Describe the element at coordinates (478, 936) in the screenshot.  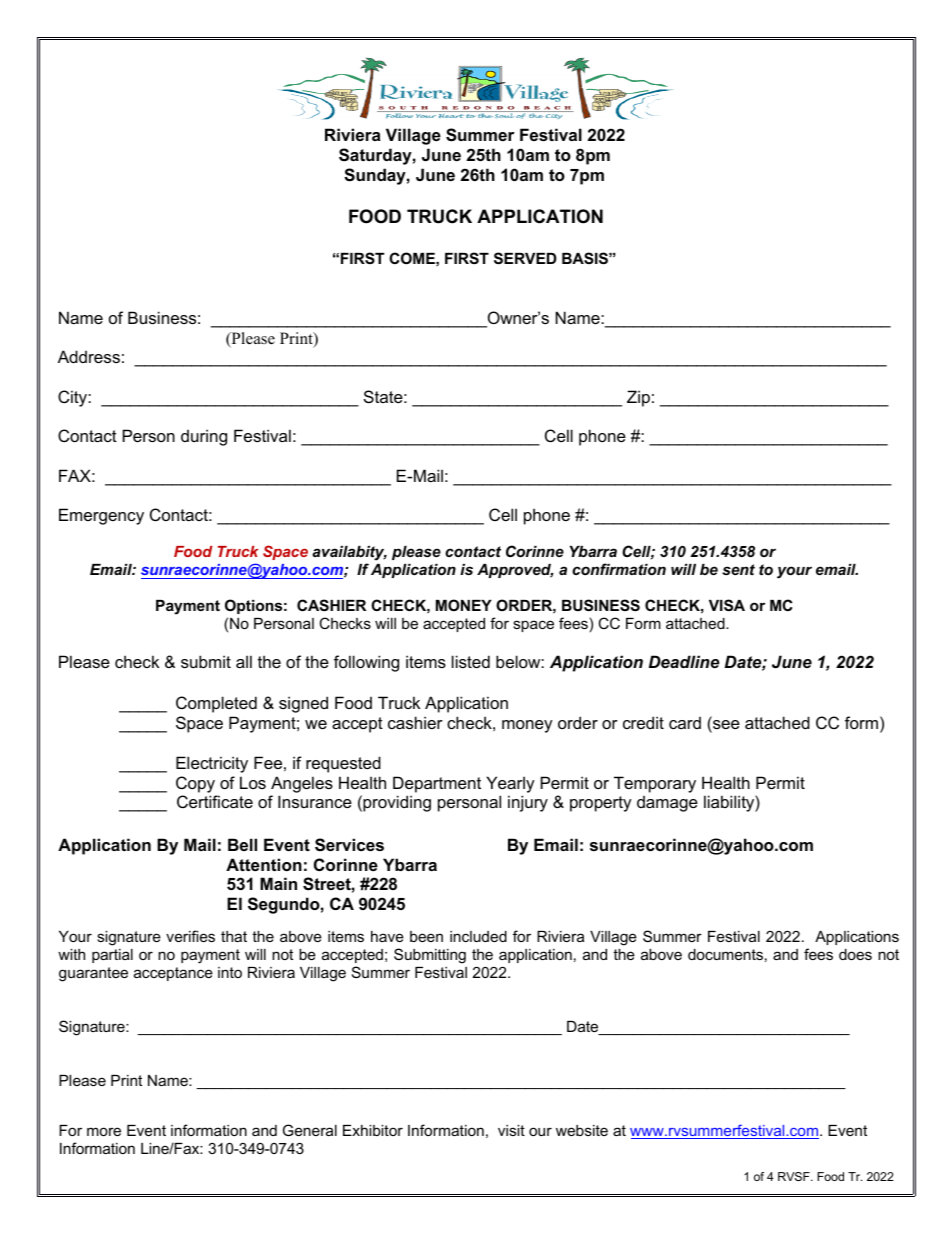
I see `included` at that location.
